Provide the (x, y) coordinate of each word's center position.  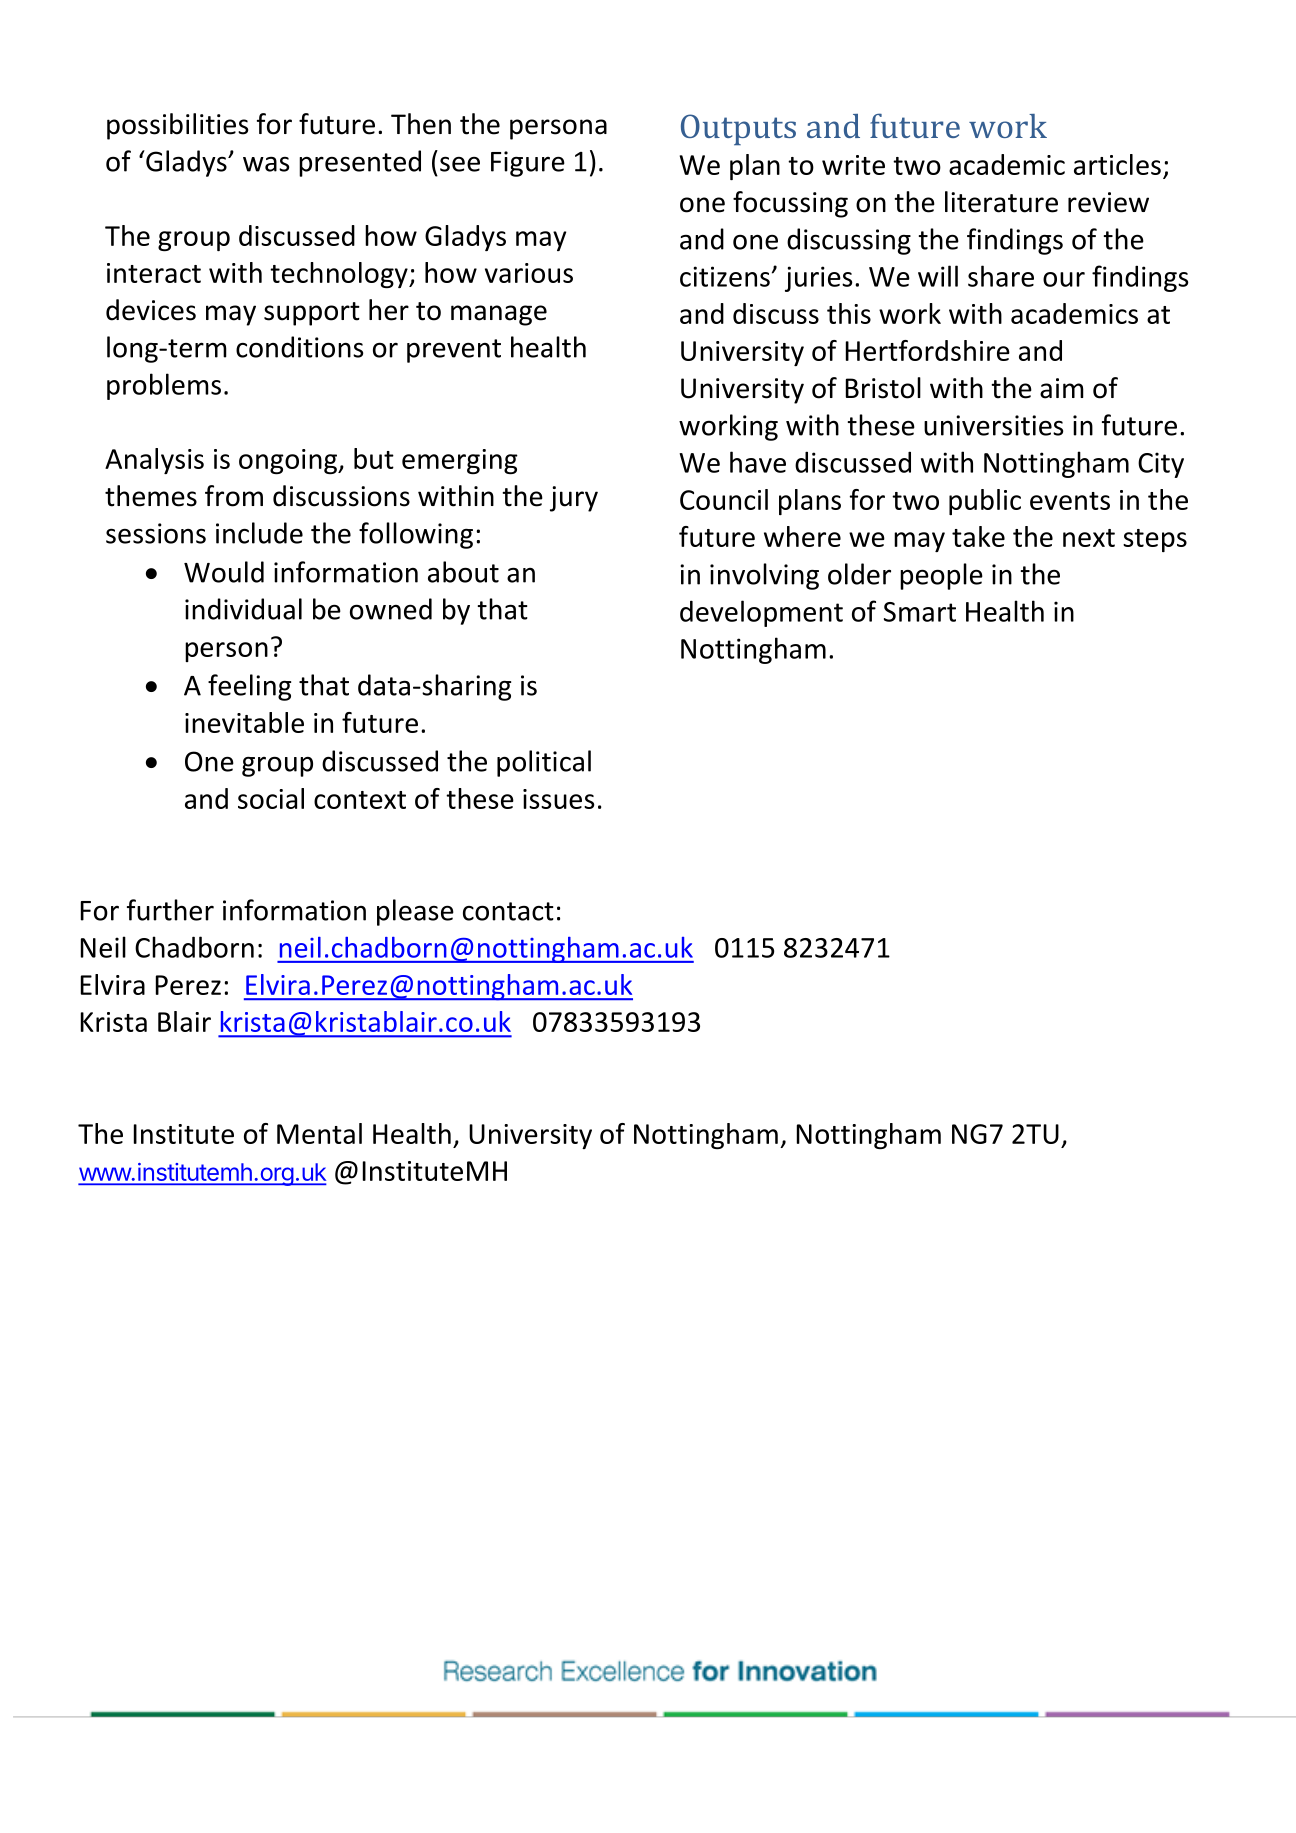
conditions (299, 347)
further (170, 910)
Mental (319, 1133)
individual (243, 609)
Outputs (738, 129)
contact (508, 911)
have (758, 462)
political (544, 763)
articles (1117, 164)
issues (558, 799)
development (761, 613)
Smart (920, 612)
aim (1062, 388)
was (266, 164)
